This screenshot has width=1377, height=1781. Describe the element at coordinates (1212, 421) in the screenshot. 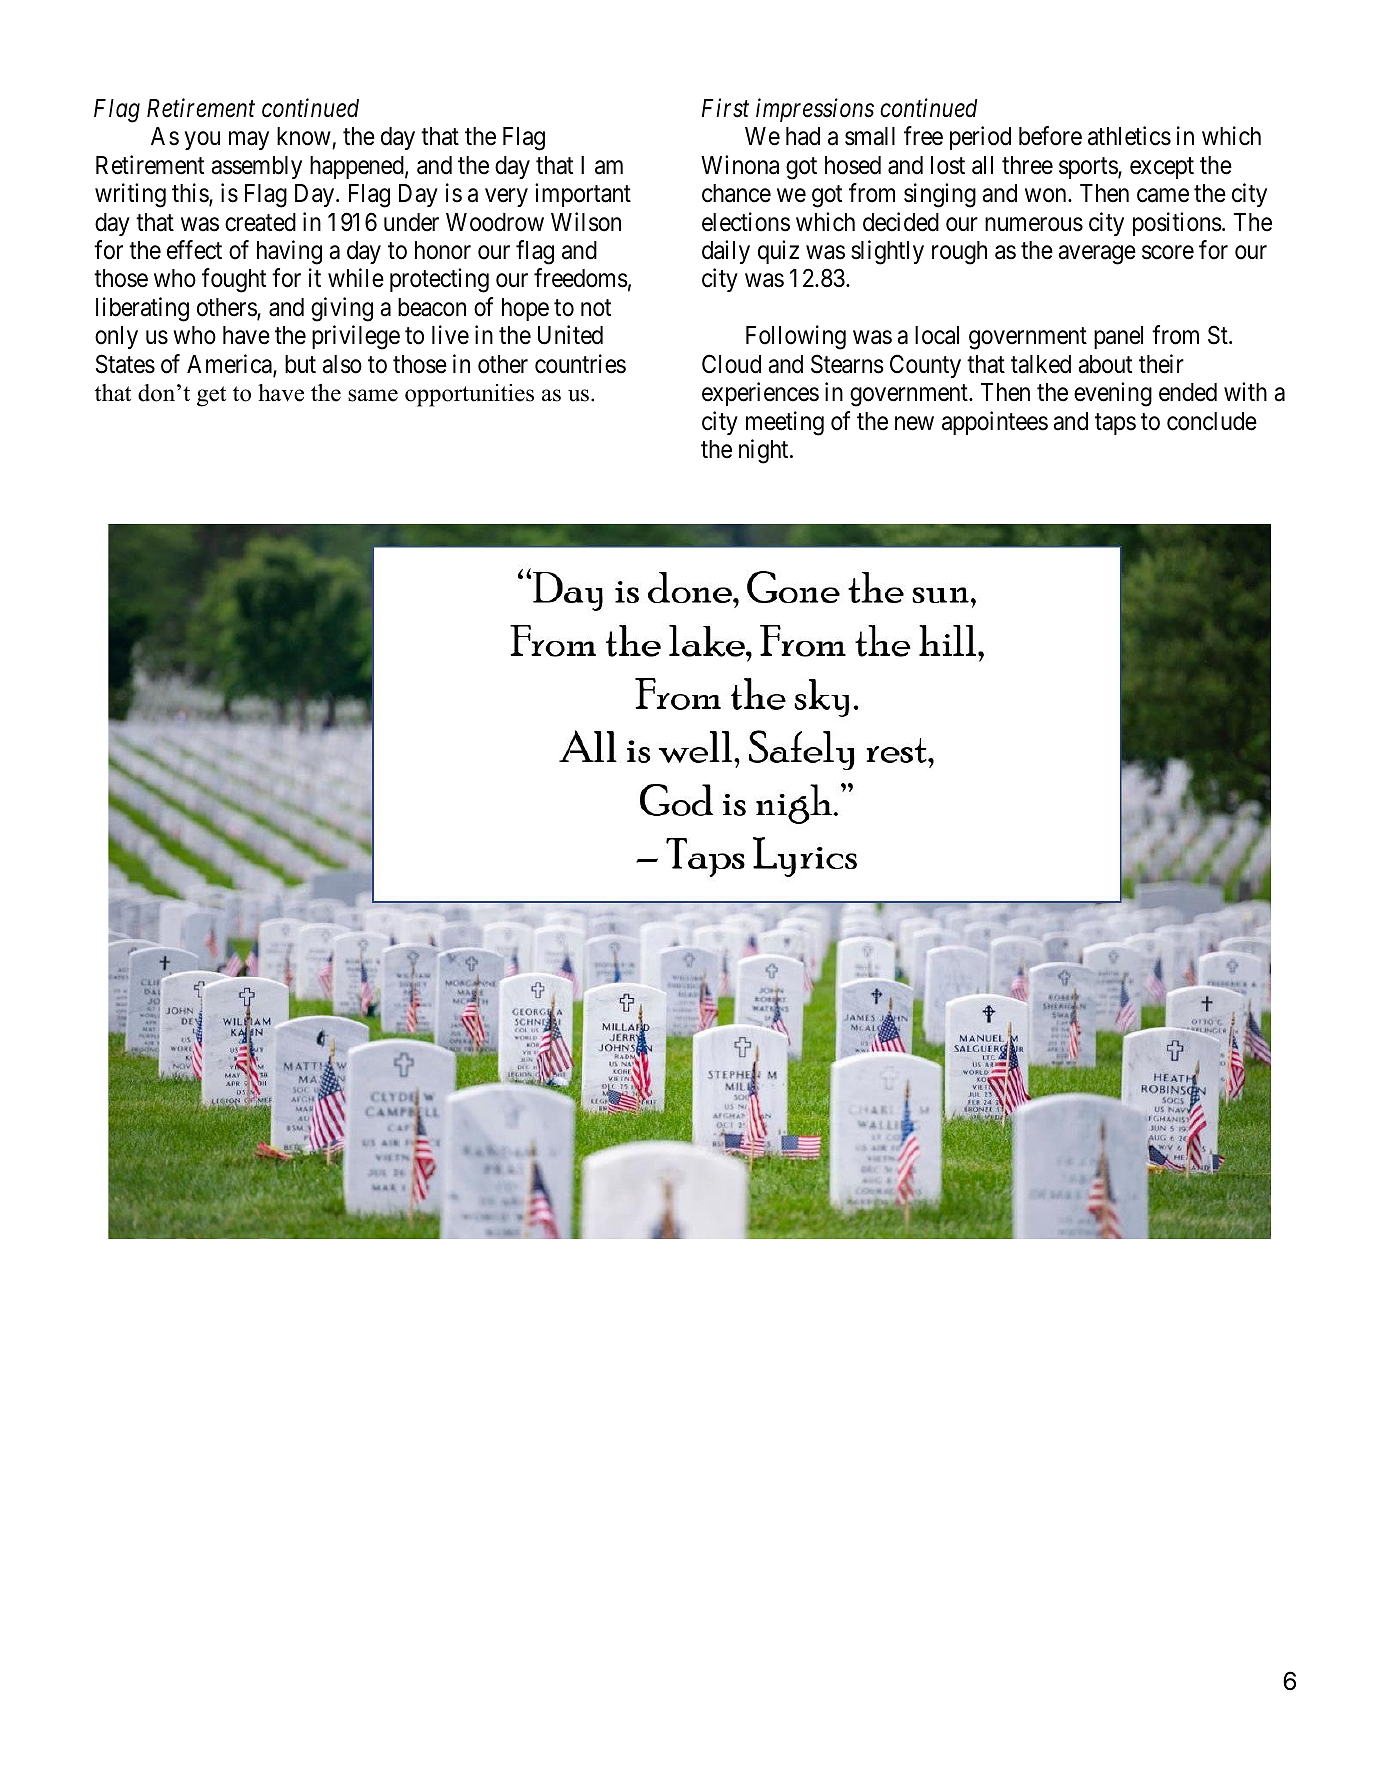

I see `conclude` at that location.
